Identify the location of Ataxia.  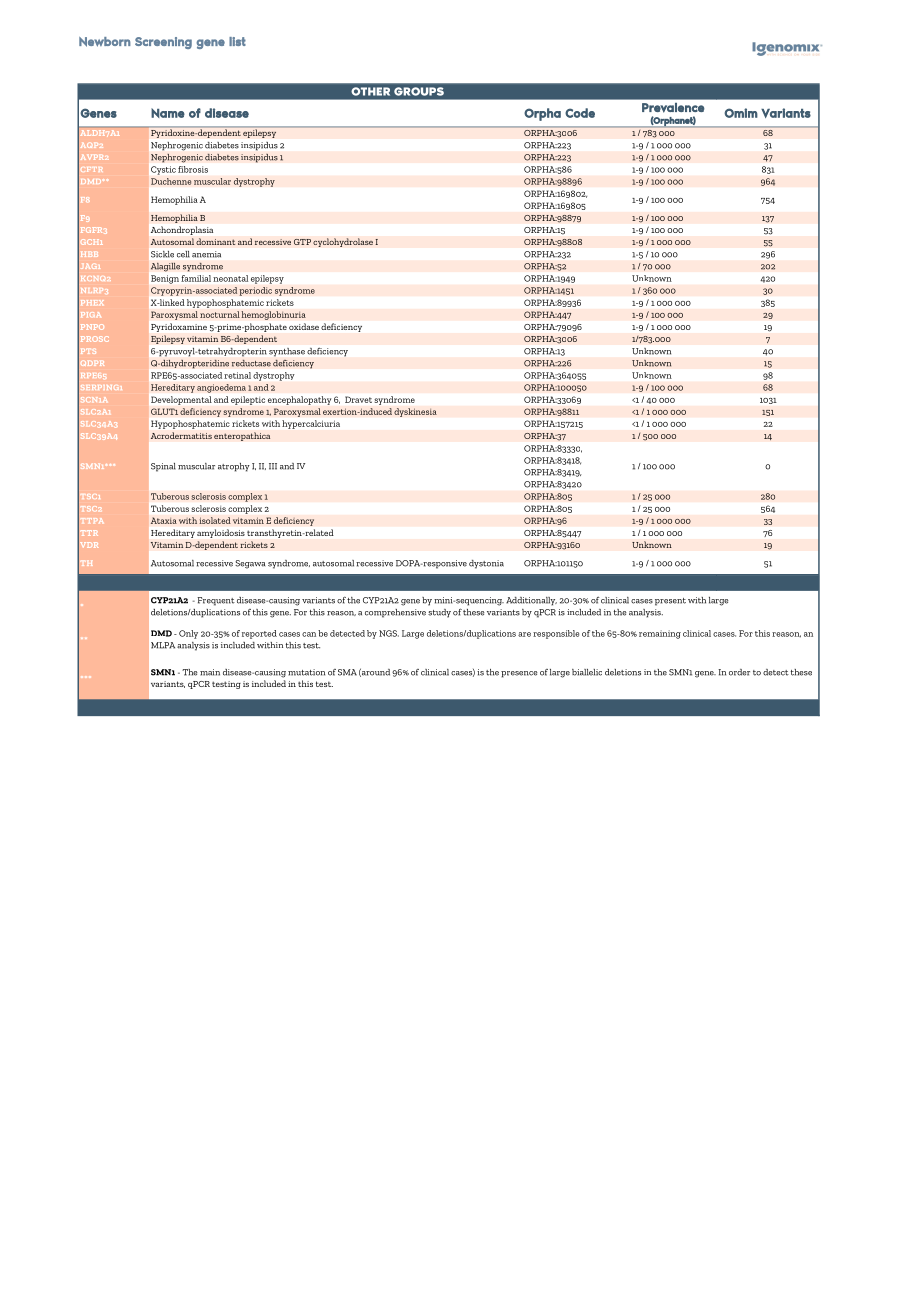
(164, 520).
